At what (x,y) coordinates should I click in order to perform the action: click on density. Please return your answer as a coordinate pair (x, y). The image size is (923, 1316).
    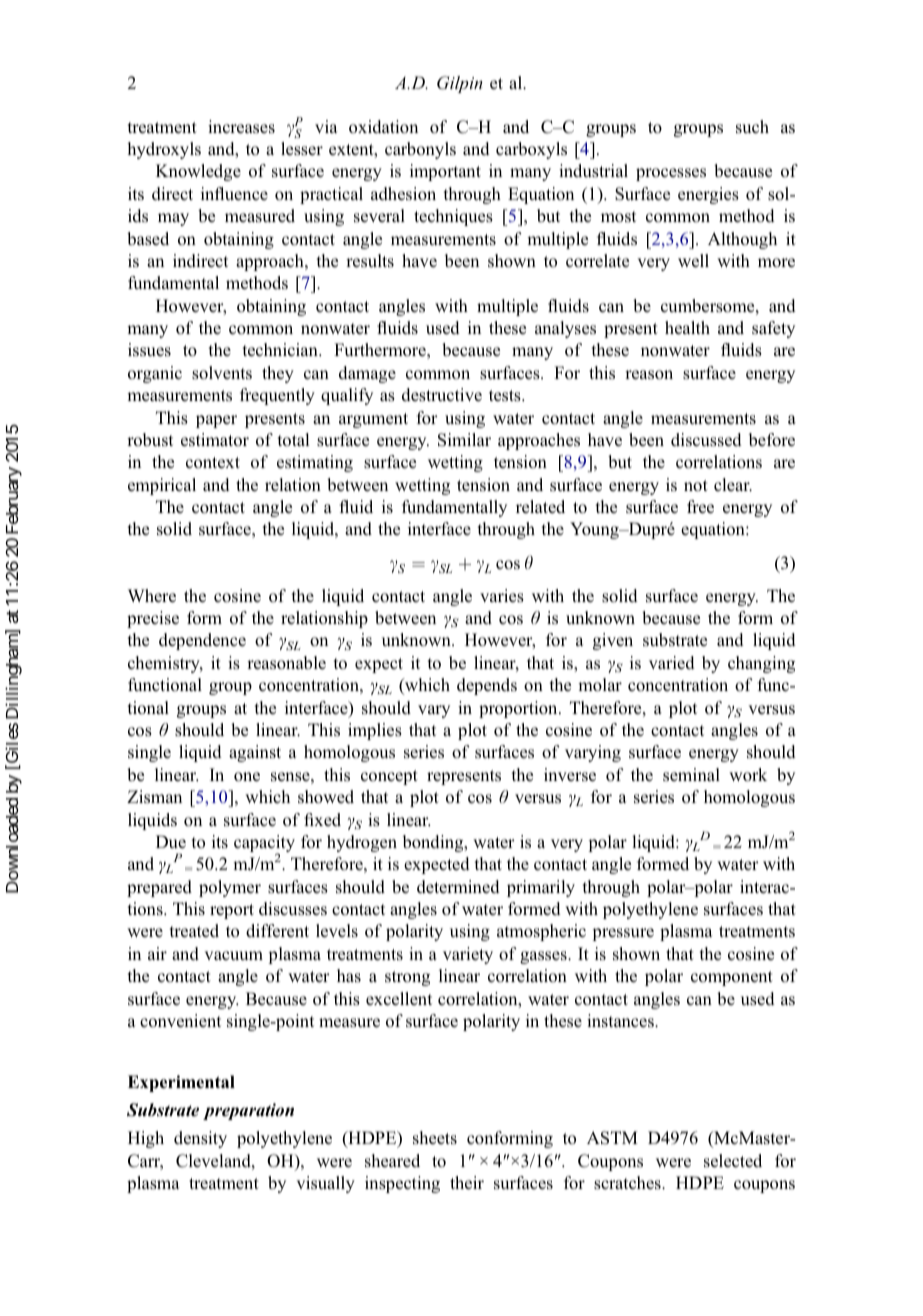
    Looking at the image, I should click on (200, 1139).
